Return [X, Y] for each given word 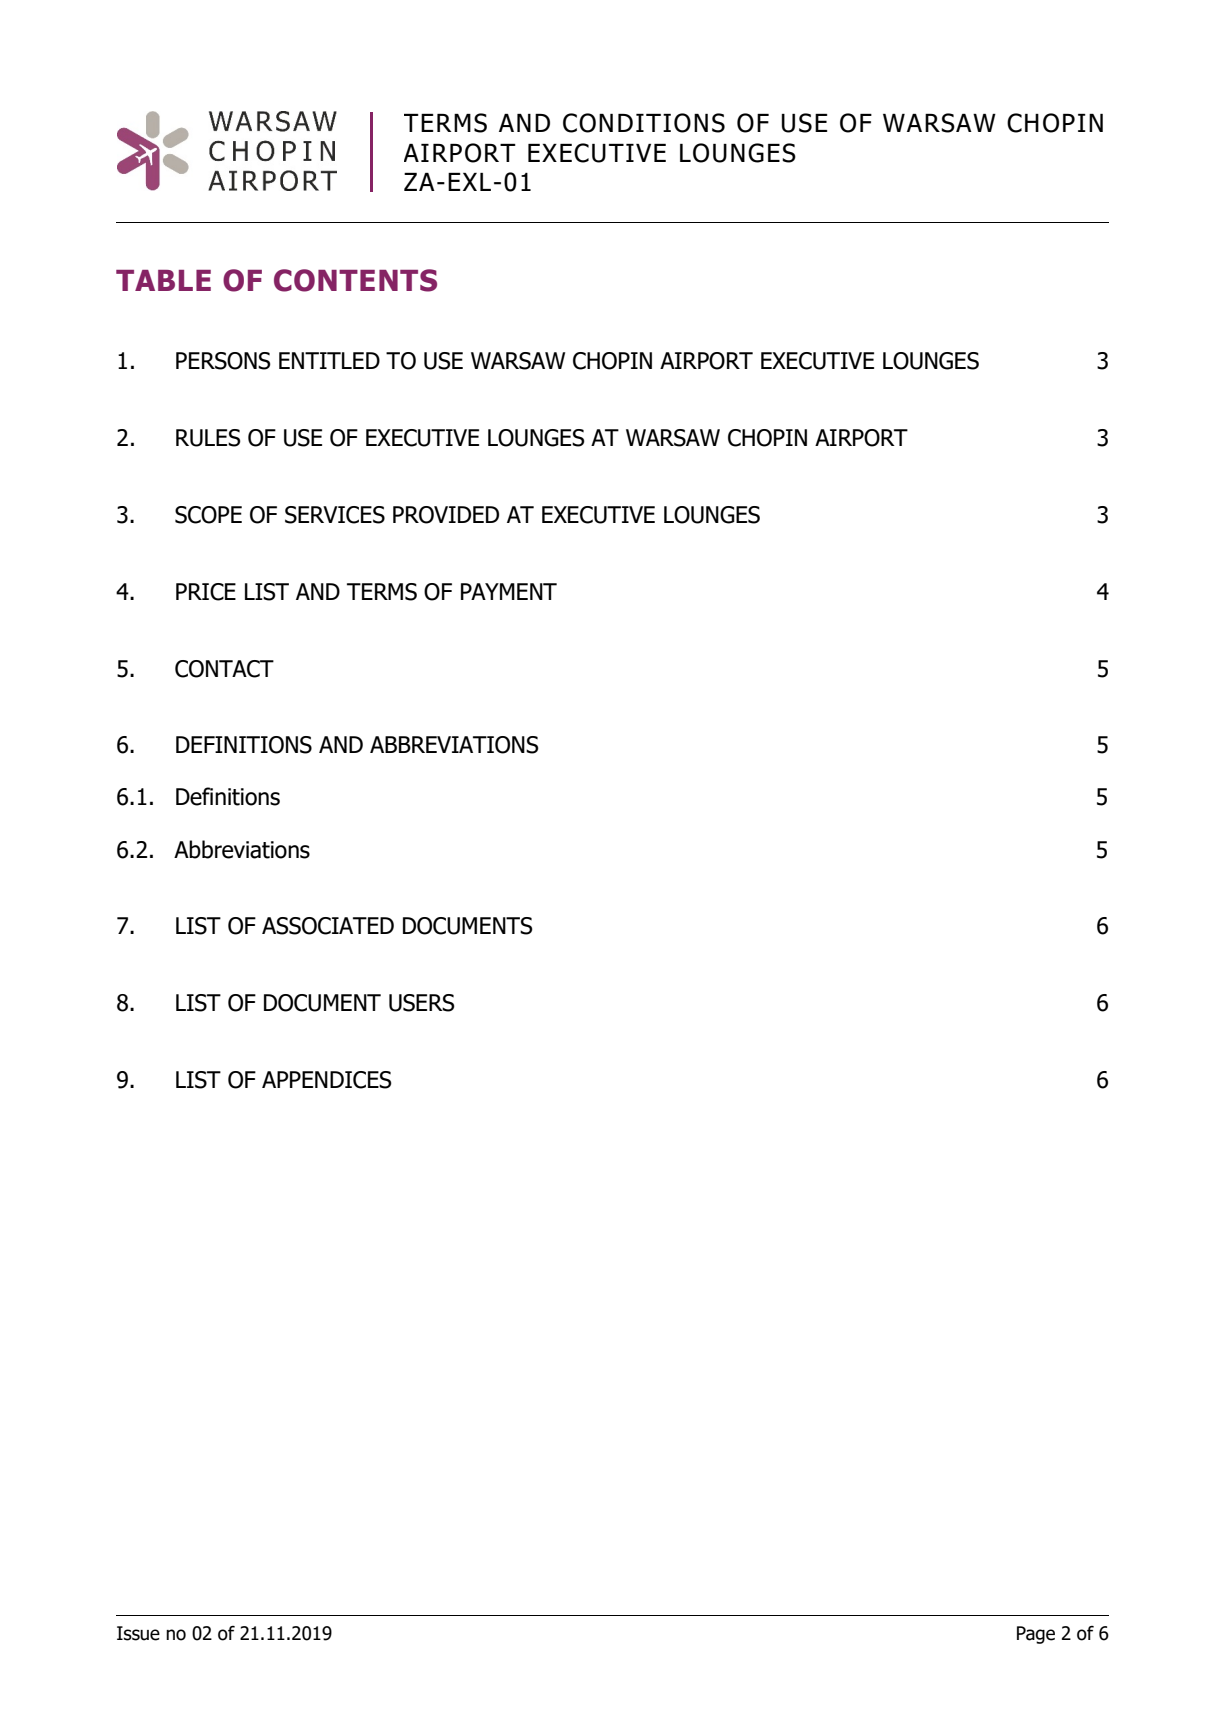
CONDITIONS [644, 123]
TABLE [163, 280]
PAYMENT [509, 591]
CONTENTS [355, 280]
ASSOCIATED [328, 926]
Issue [138, 1633]
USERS [422, 1003]
